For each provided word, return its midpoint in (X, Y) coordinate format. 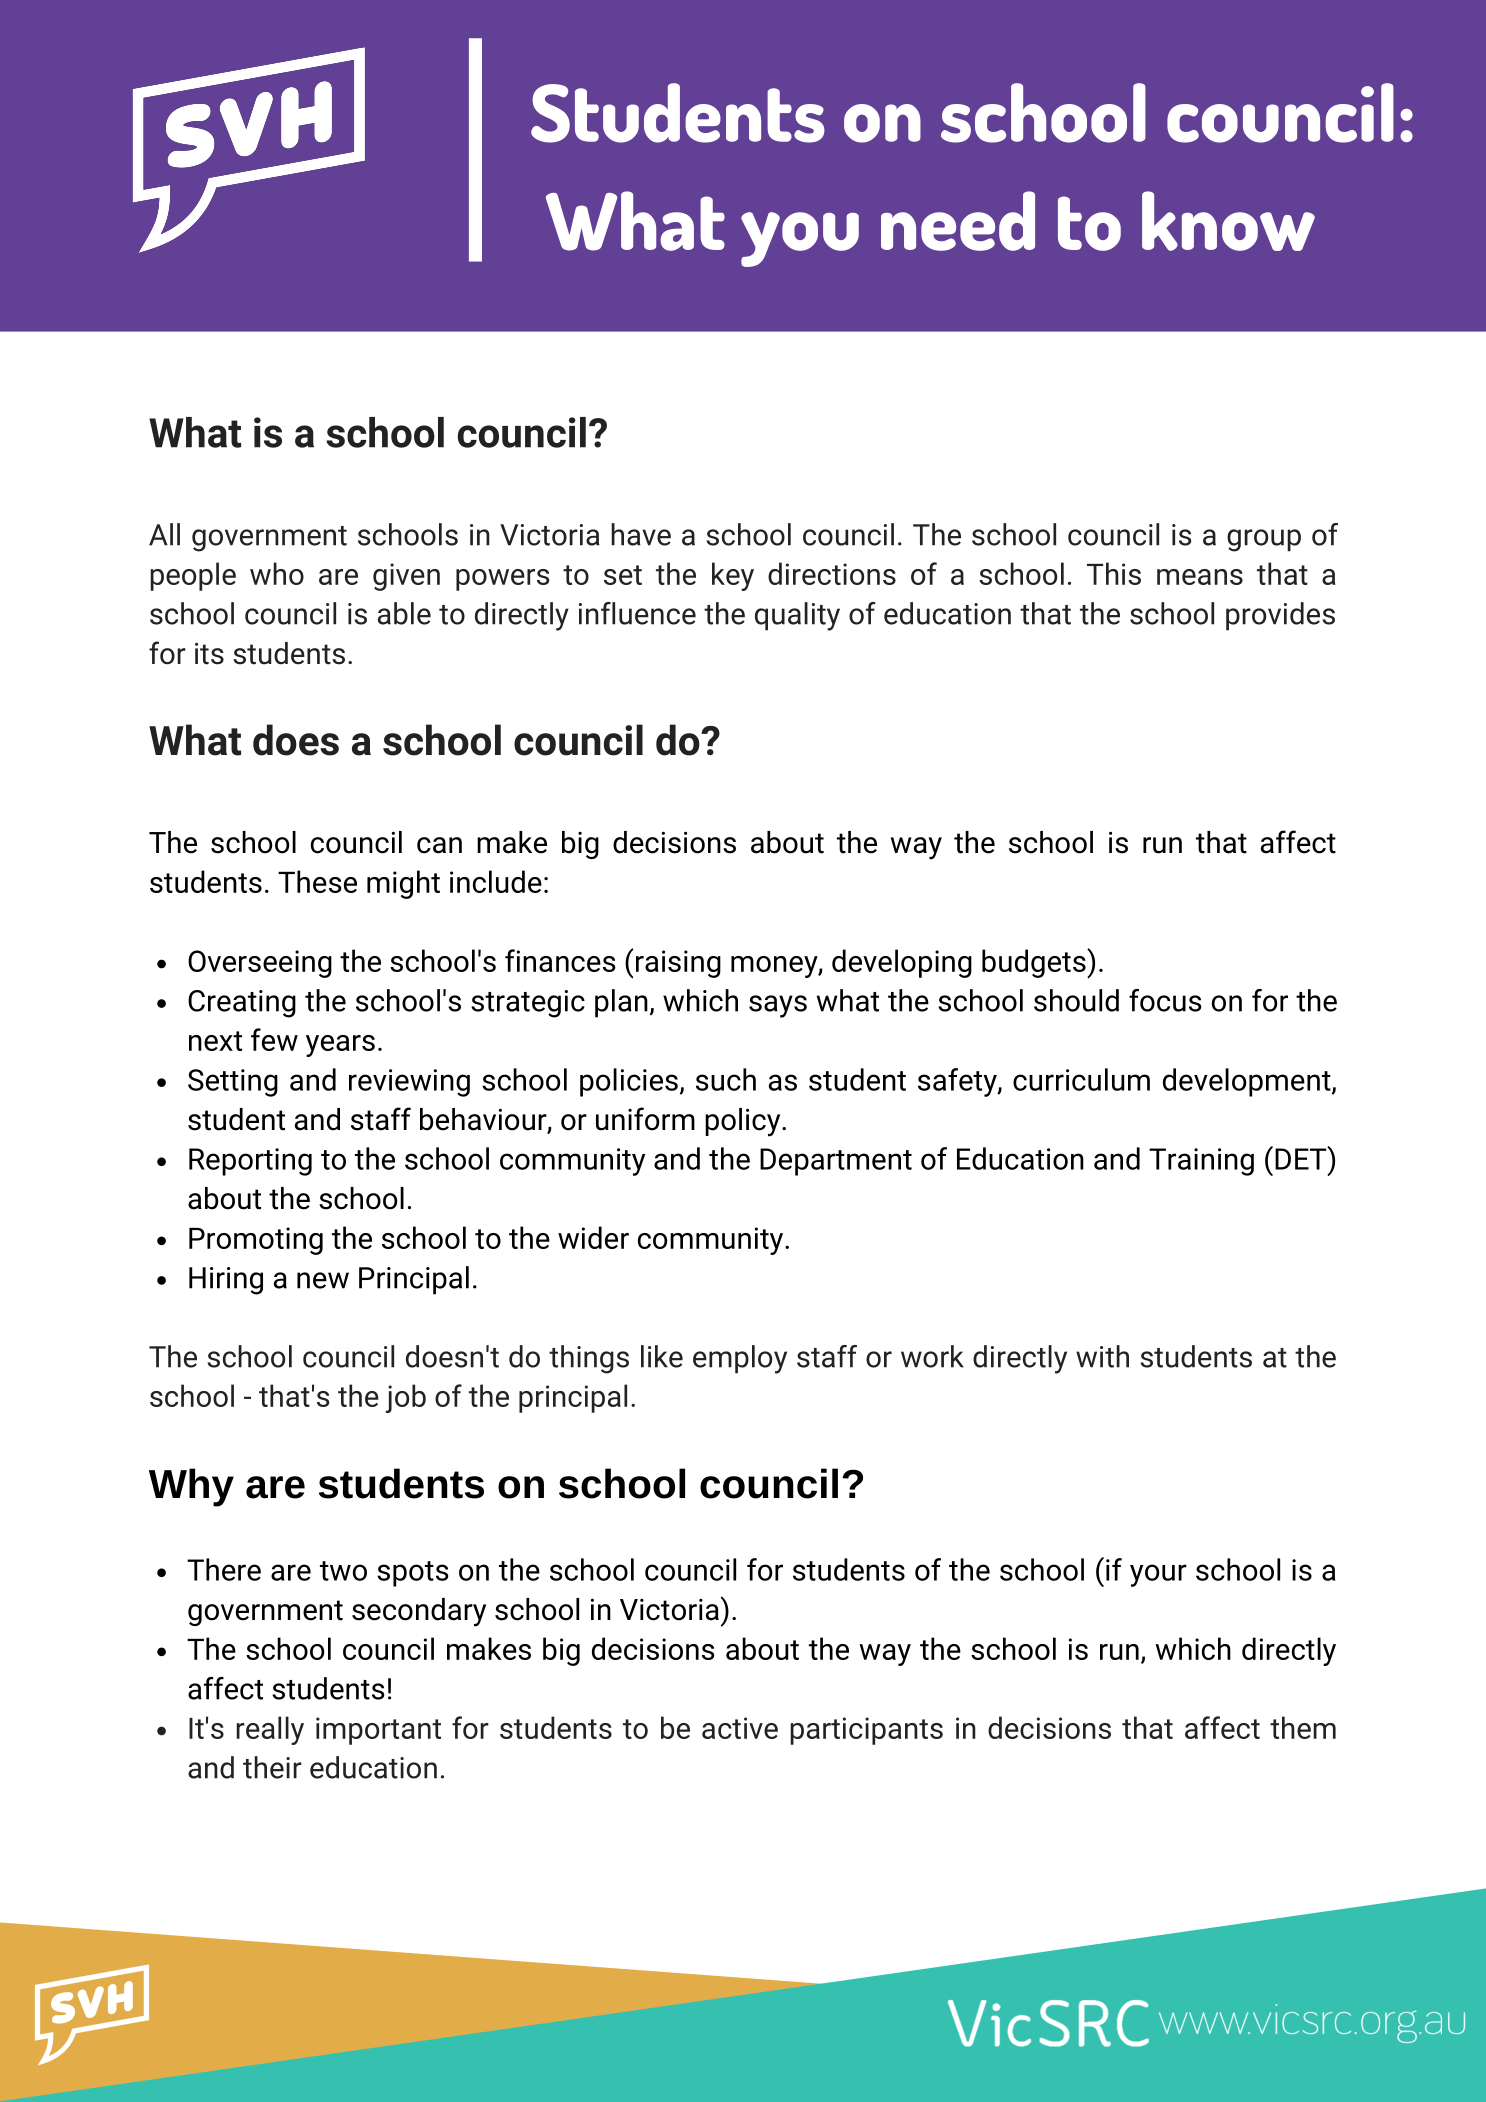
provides (1280, 616)
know (1228, 221)
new (323, 1280)
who (277, 573)
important (378, 1731)
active (740, 1728)
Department (836, 1162)
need (958, 221)
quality (797, 616)
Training (1201, 1162)
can (439, 845)
